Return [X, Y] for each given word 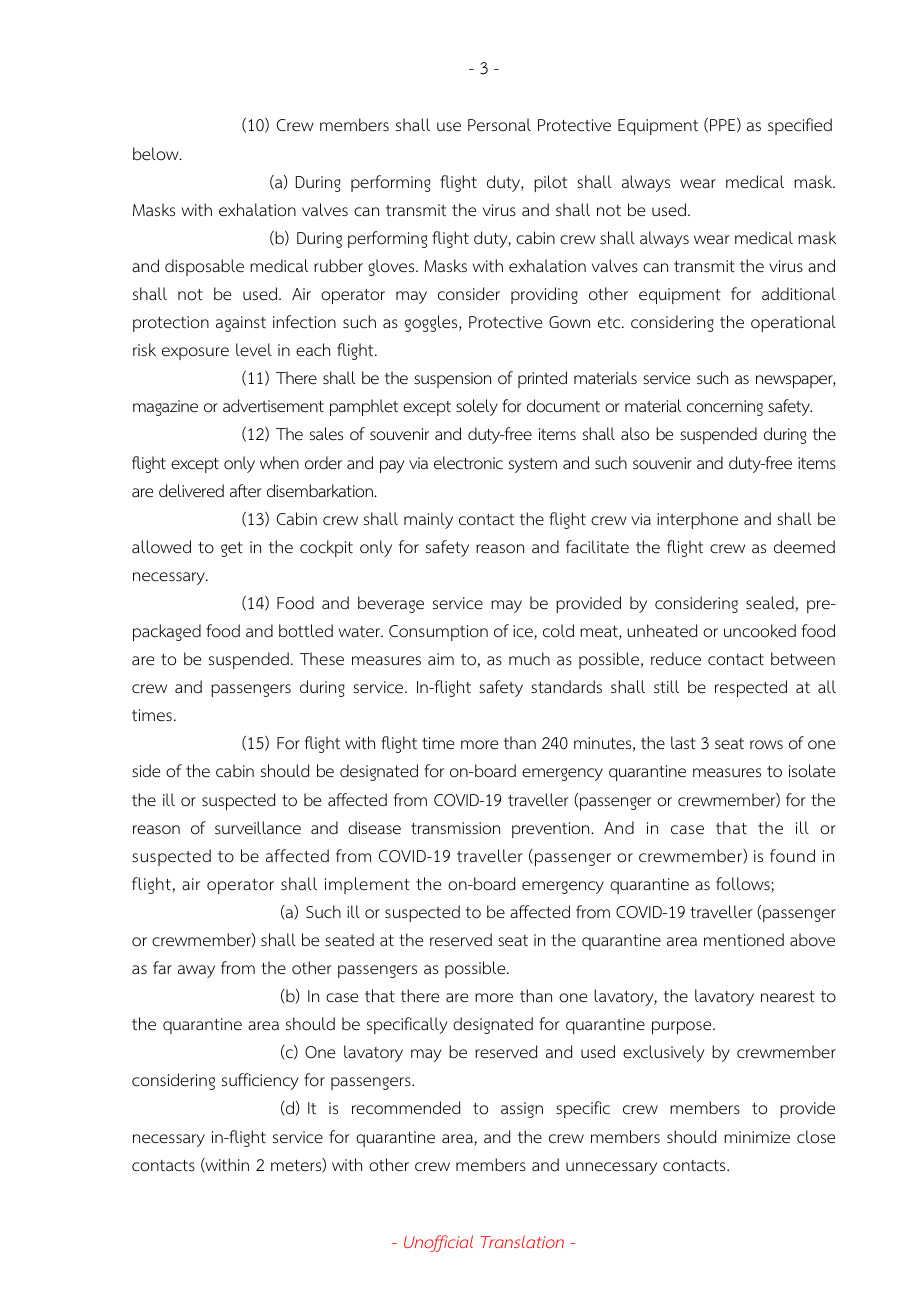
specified [800, 126]
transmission [455, 828]
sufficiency [260, 1081]
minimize [757, 1137]
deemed [804, 547]
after [246, 491]
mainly [428, 520]
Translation [522, 1241]
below [157, 154]
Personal [499, 125]
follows [744, 885]
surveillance [258, 828]
